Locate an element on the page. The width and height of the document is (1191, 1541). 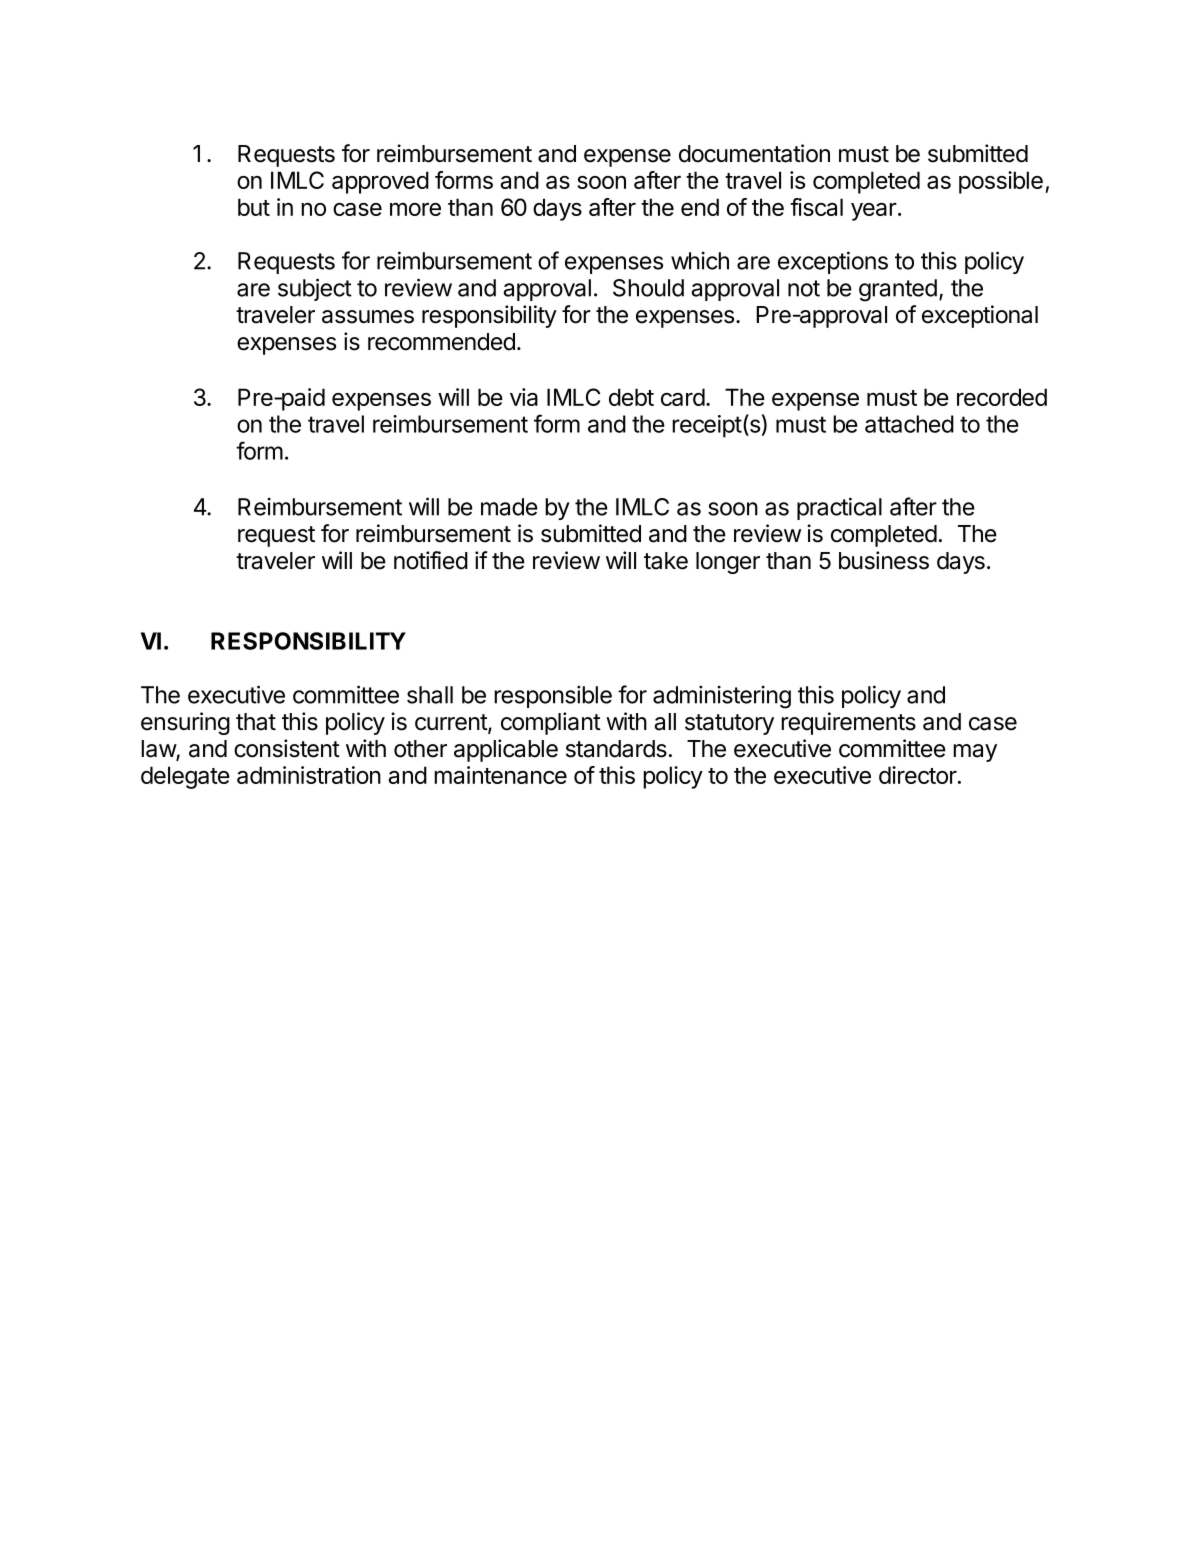
consistent is located at coordinates (287, 748).
